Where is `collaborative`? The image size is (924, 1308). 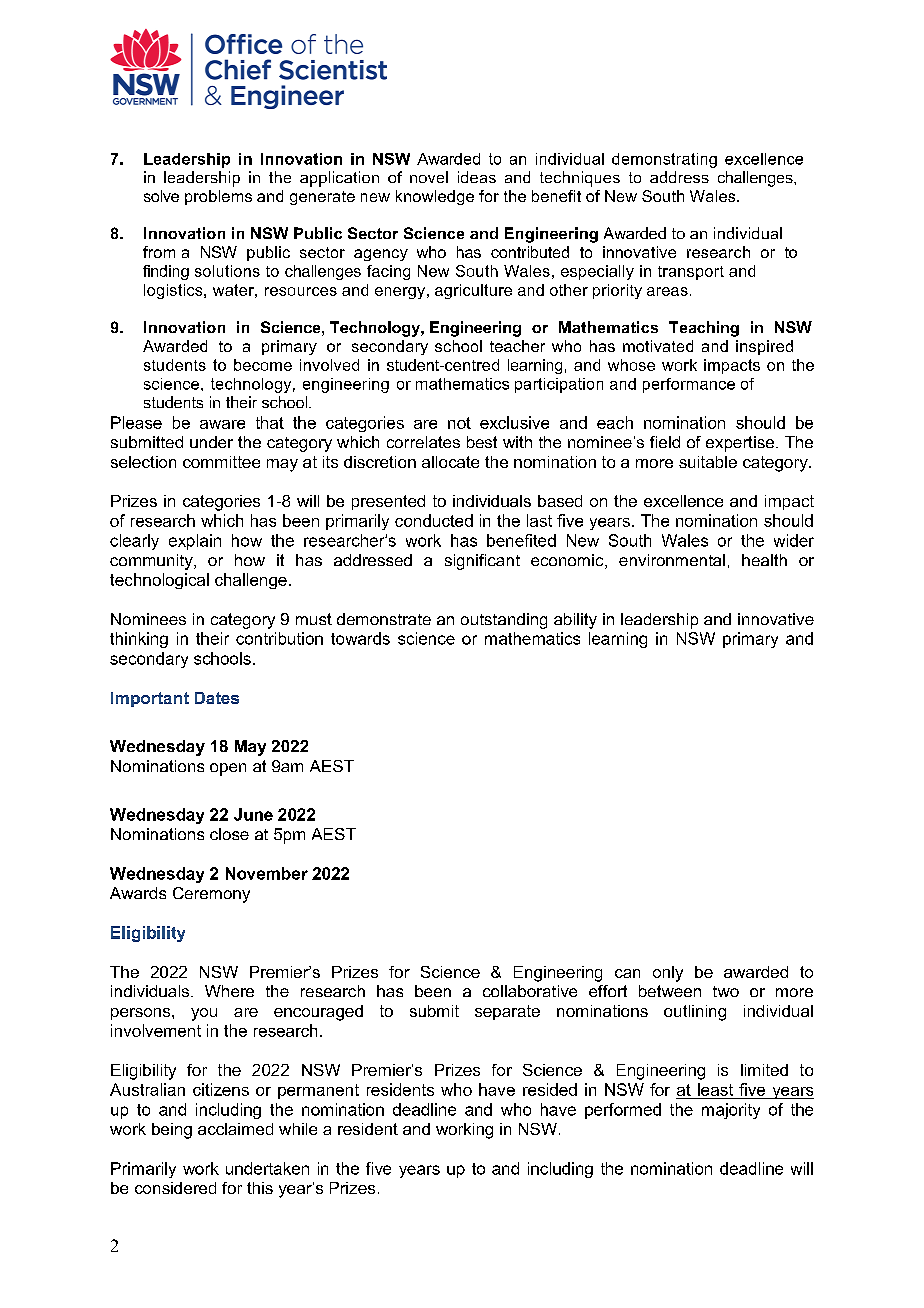 collaborative is located at coordinates (530, 991).
